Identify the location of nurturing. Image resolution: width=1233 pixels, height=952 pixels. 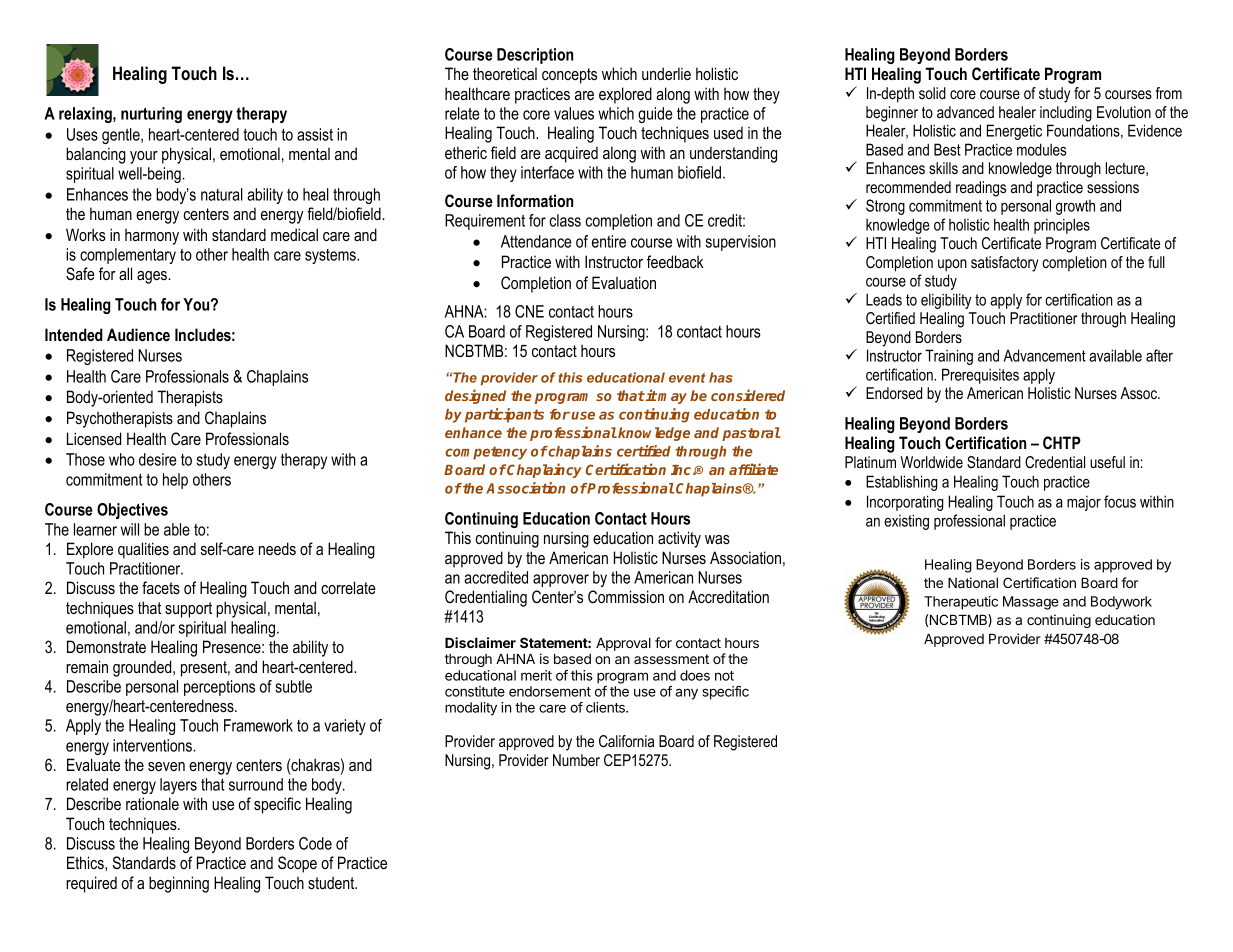
(151, 115).
